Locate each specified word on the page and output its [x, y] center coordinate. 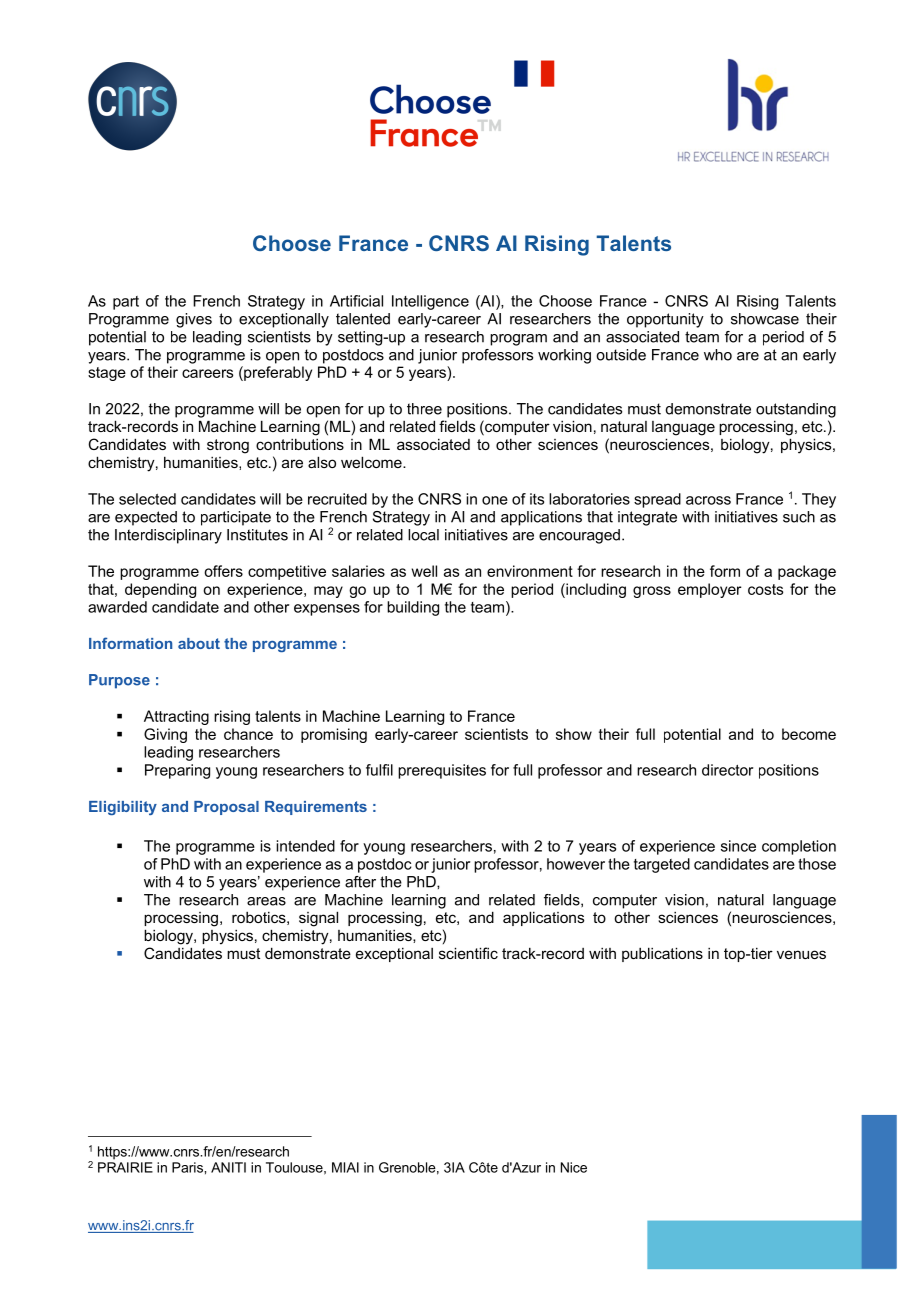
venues [801, 954]
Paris [188, 1167]
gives [194, 320]
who [718, 355]
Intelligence [430, 302]
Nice [574, 1167]
